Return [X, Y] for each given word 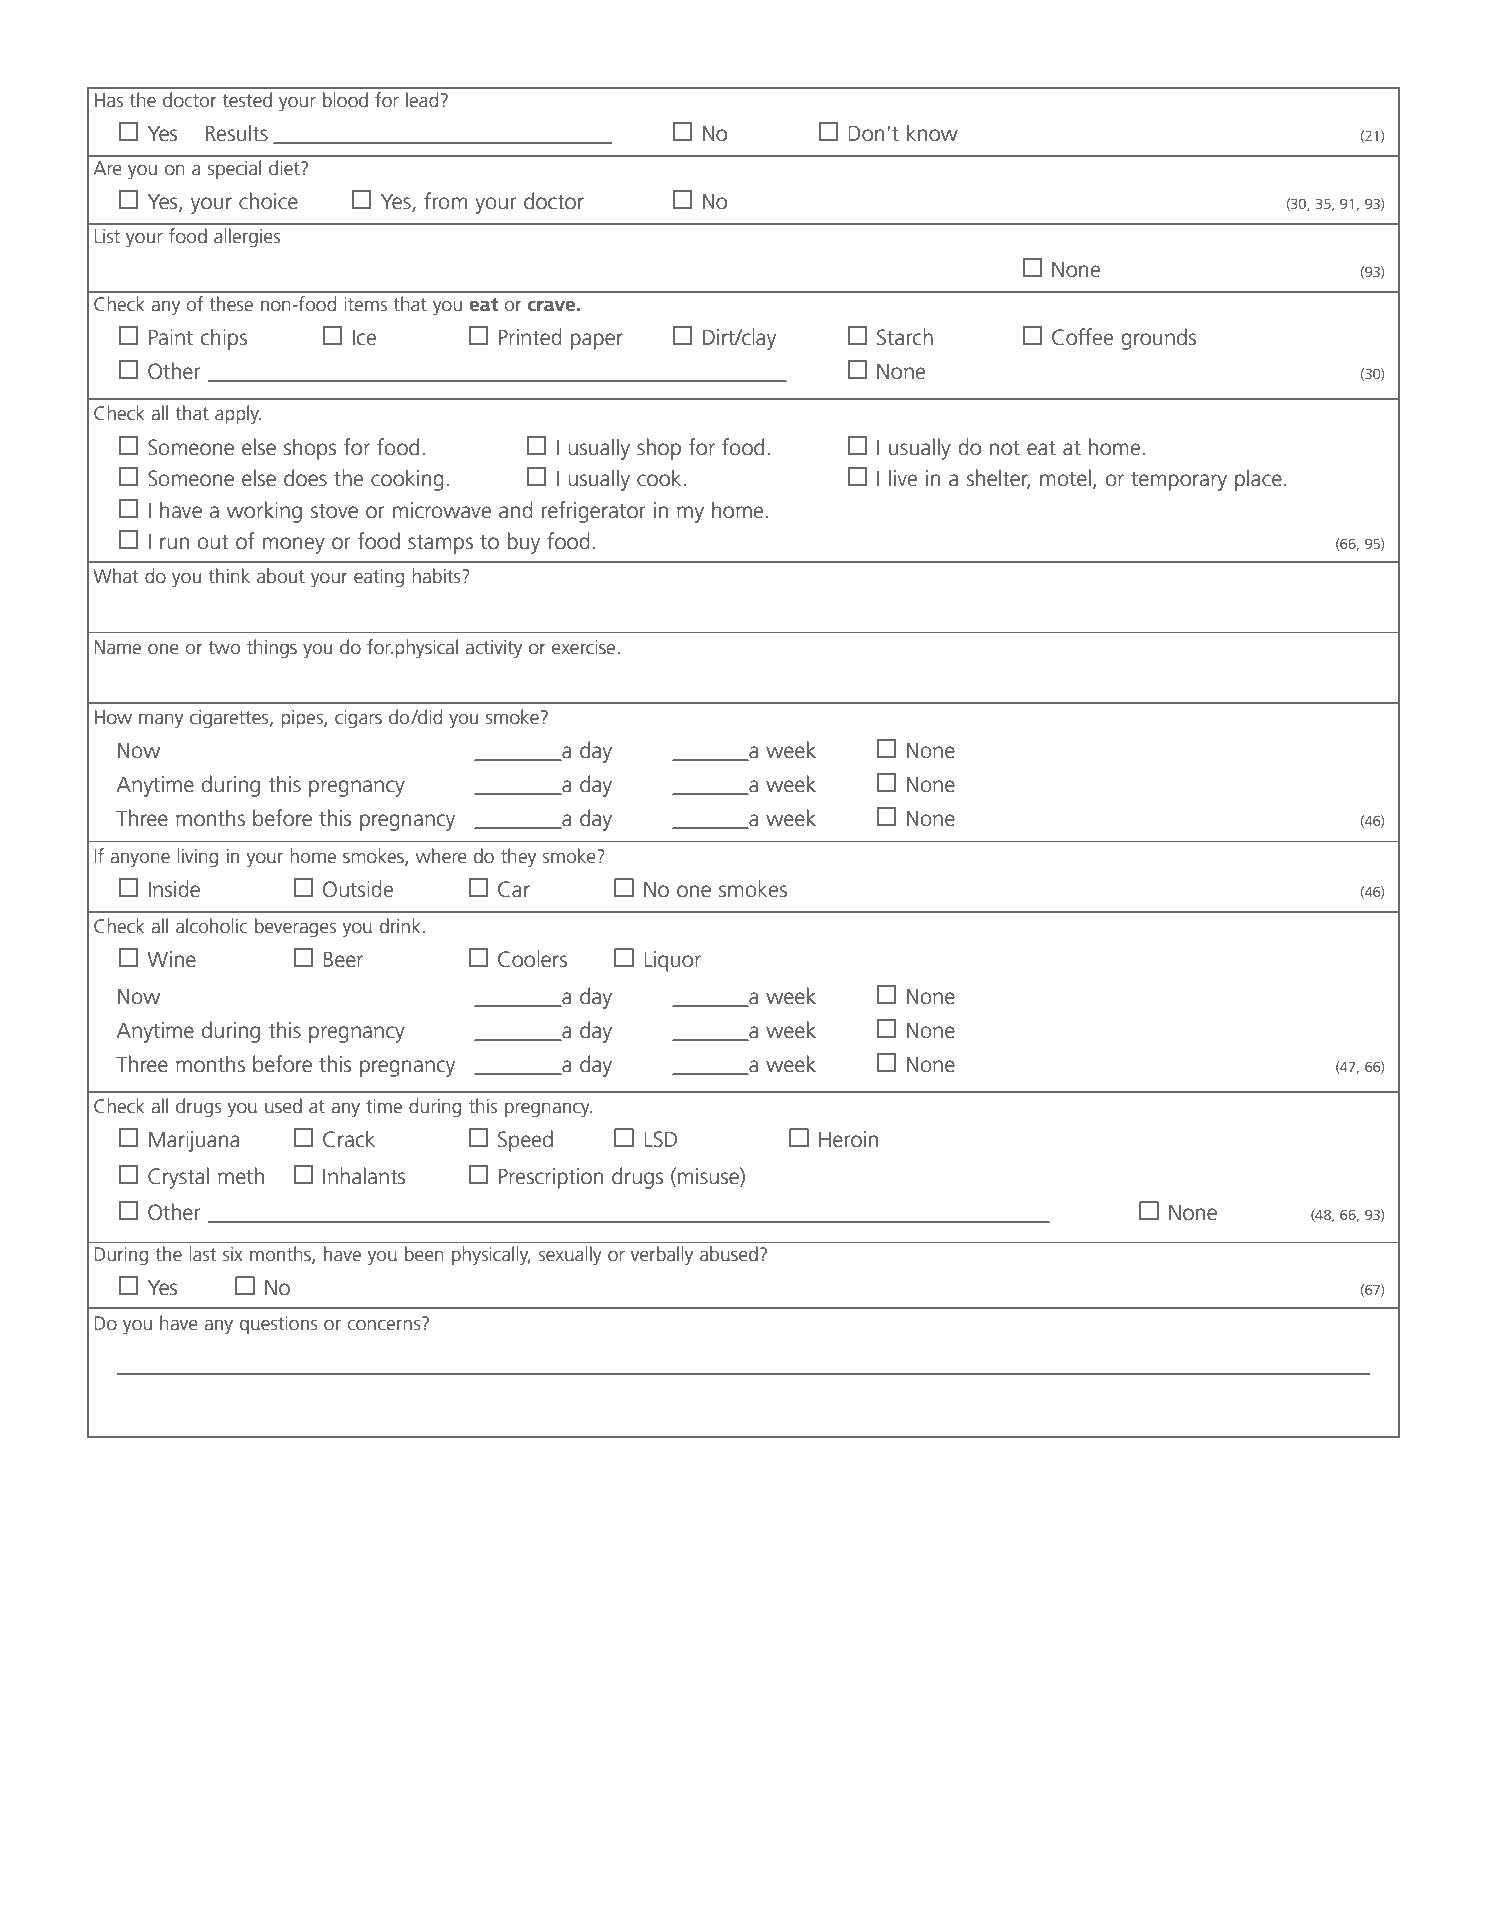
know [932, 133]
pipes [303, 719]
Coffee [1082, 337]
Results [237, 133]
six [233, 1254]
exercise [583, 647]
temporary [1179, 481]
